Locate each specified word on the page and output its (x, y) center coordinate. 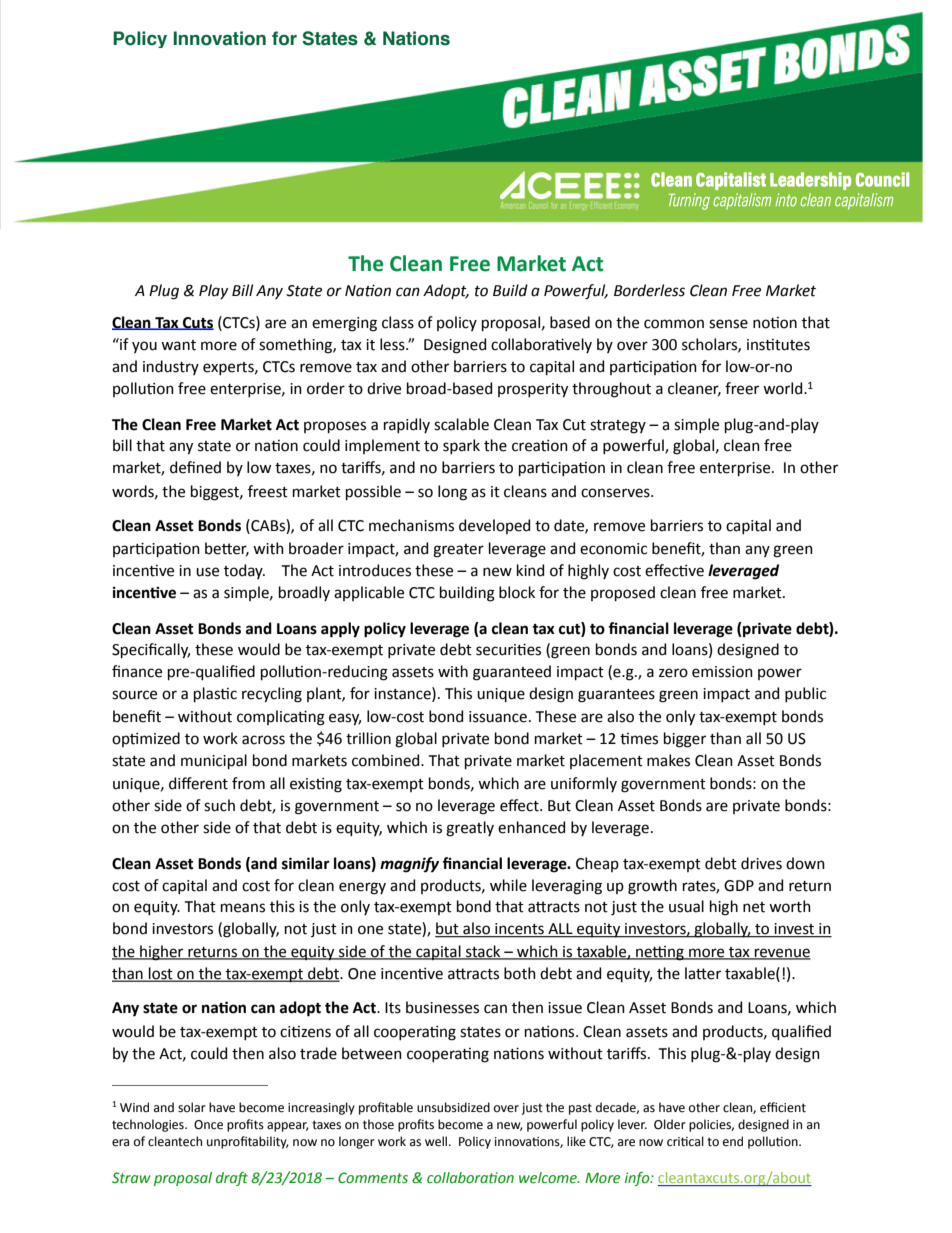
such (219, 805)
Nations (416, 38)
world (784, 388)
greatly (470, 829)
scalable (461, 424)
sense (728, 324)
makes (668, 760)
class (398, 322)
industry (171, 367)
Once (208, 1125)
